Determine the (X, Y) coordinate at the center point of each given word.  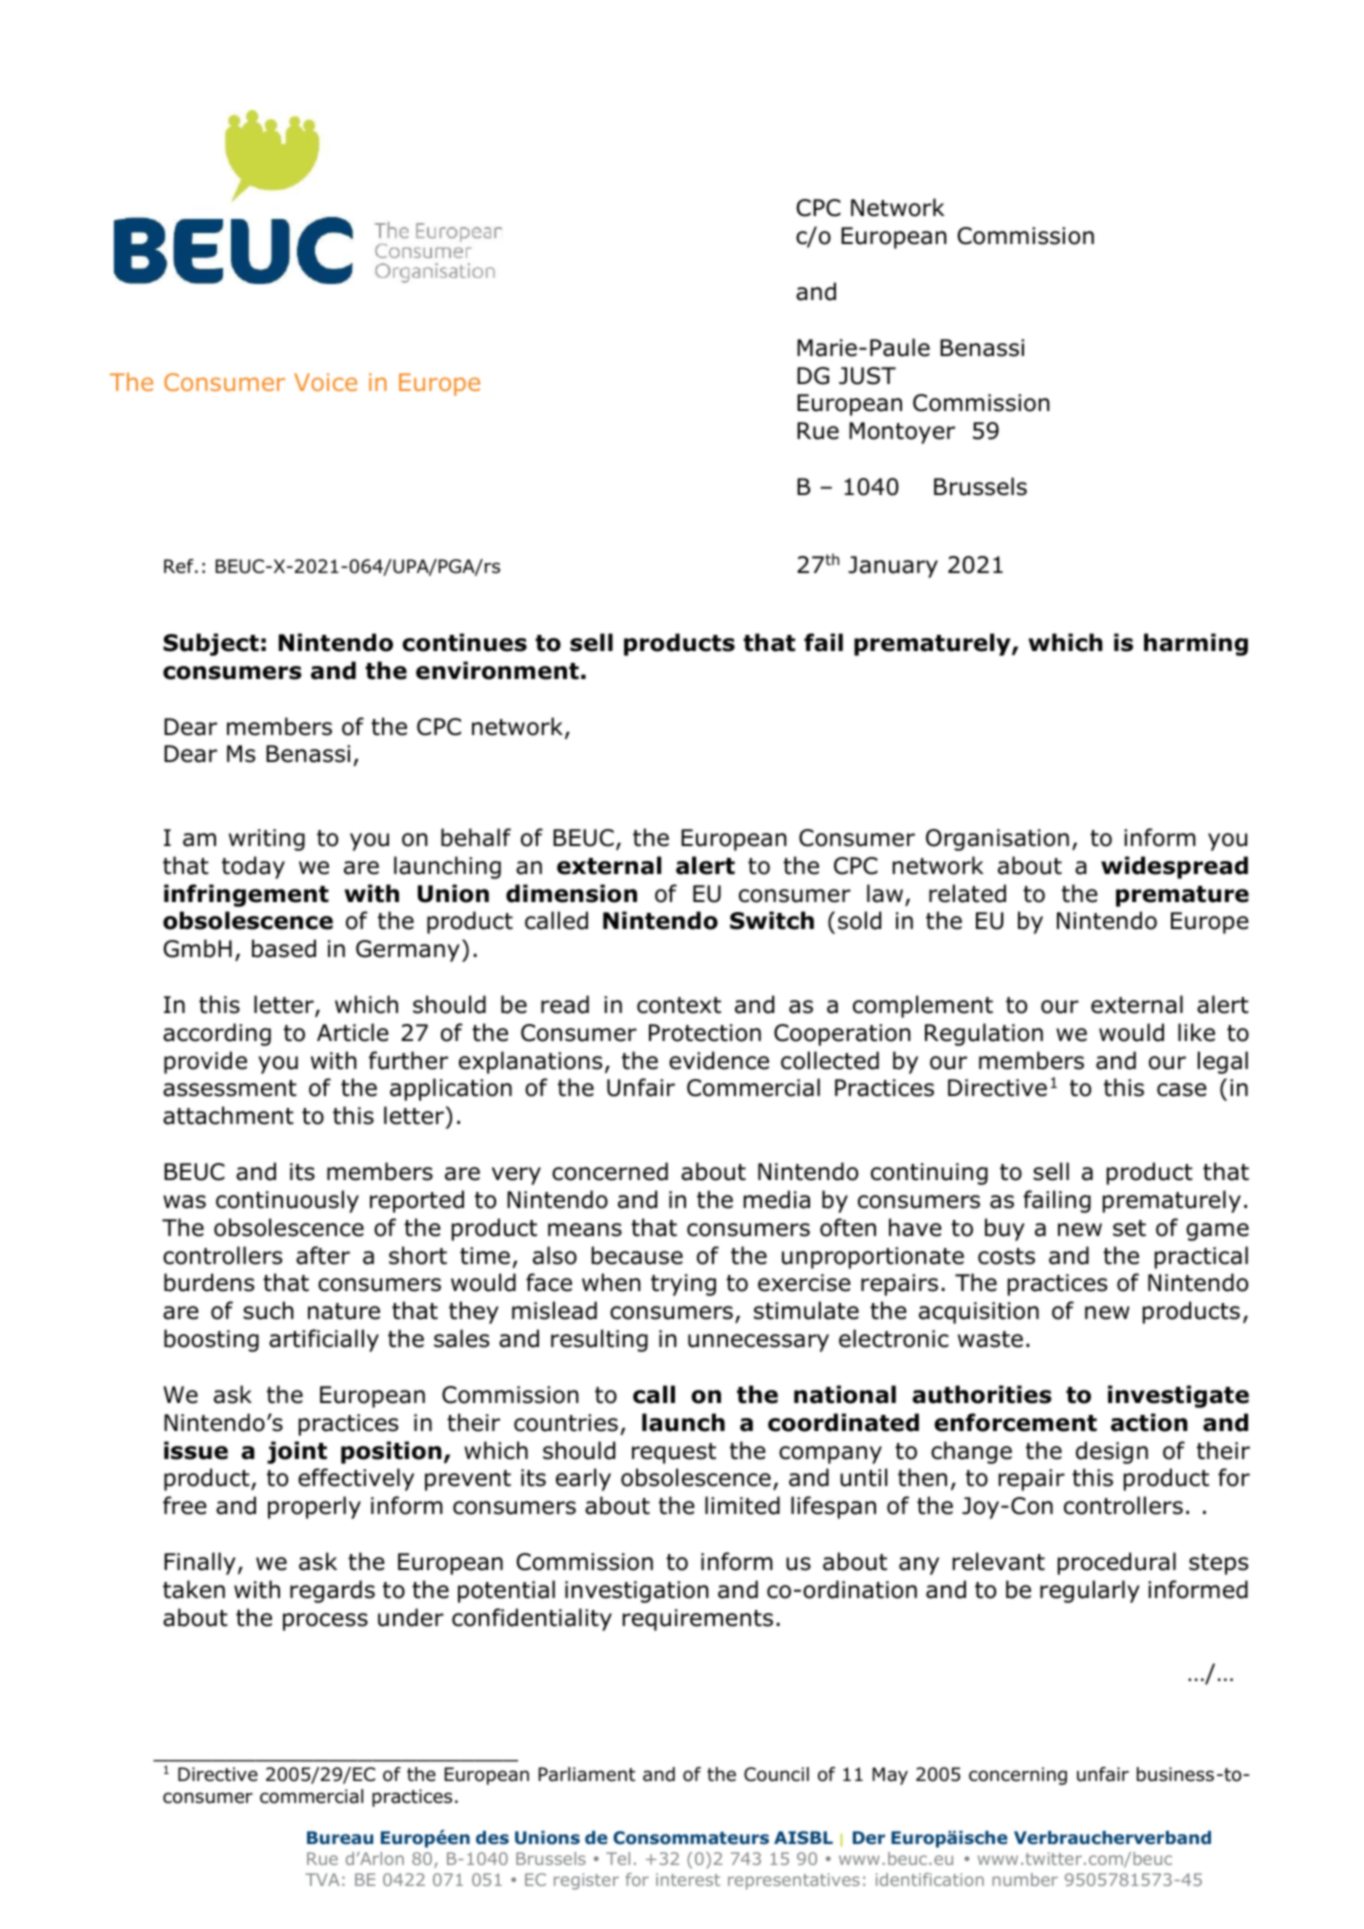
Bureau (340, 1837)
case (1182, 1090)
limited (742, 1505)
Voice (325, 382)
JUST (867, 376)
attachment (228, 1115)
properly (314, 1507)
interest (688, 1879)
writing (267, 840)
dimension (571, 893)
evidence (719, 1060)
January (893, 567)
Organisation (997, 840)
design (1112, 1452)
